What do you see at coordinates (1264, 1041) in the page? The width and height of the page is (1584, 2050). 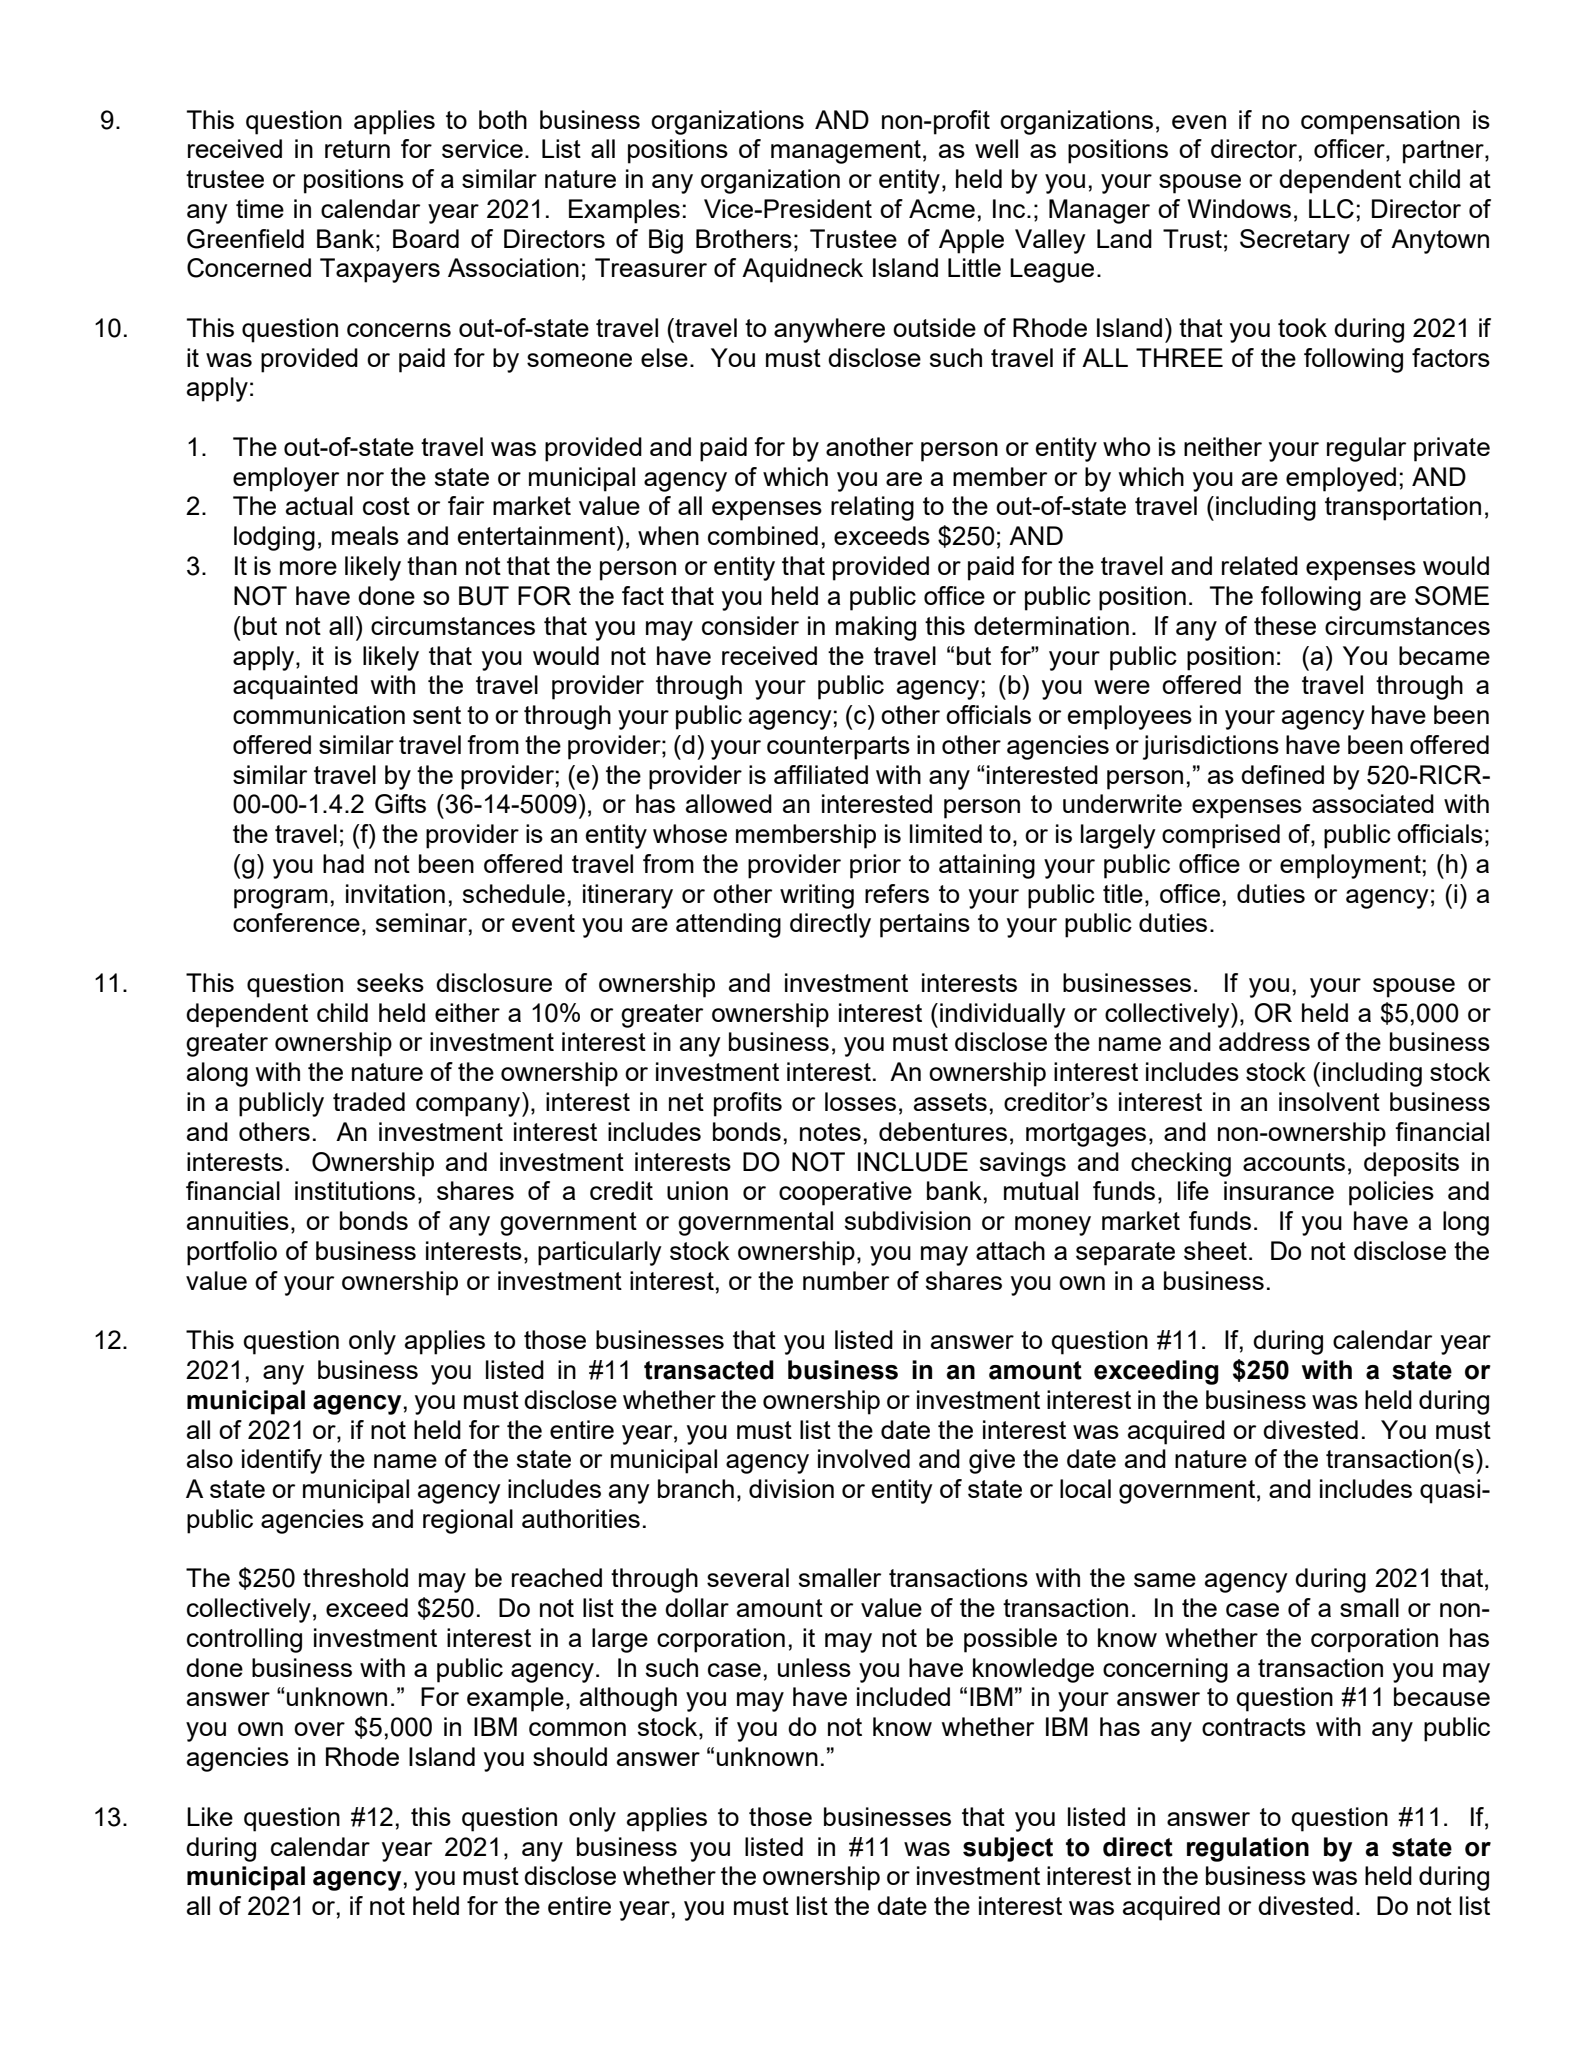 I see `address` at bounding box center [1264, 1041].
